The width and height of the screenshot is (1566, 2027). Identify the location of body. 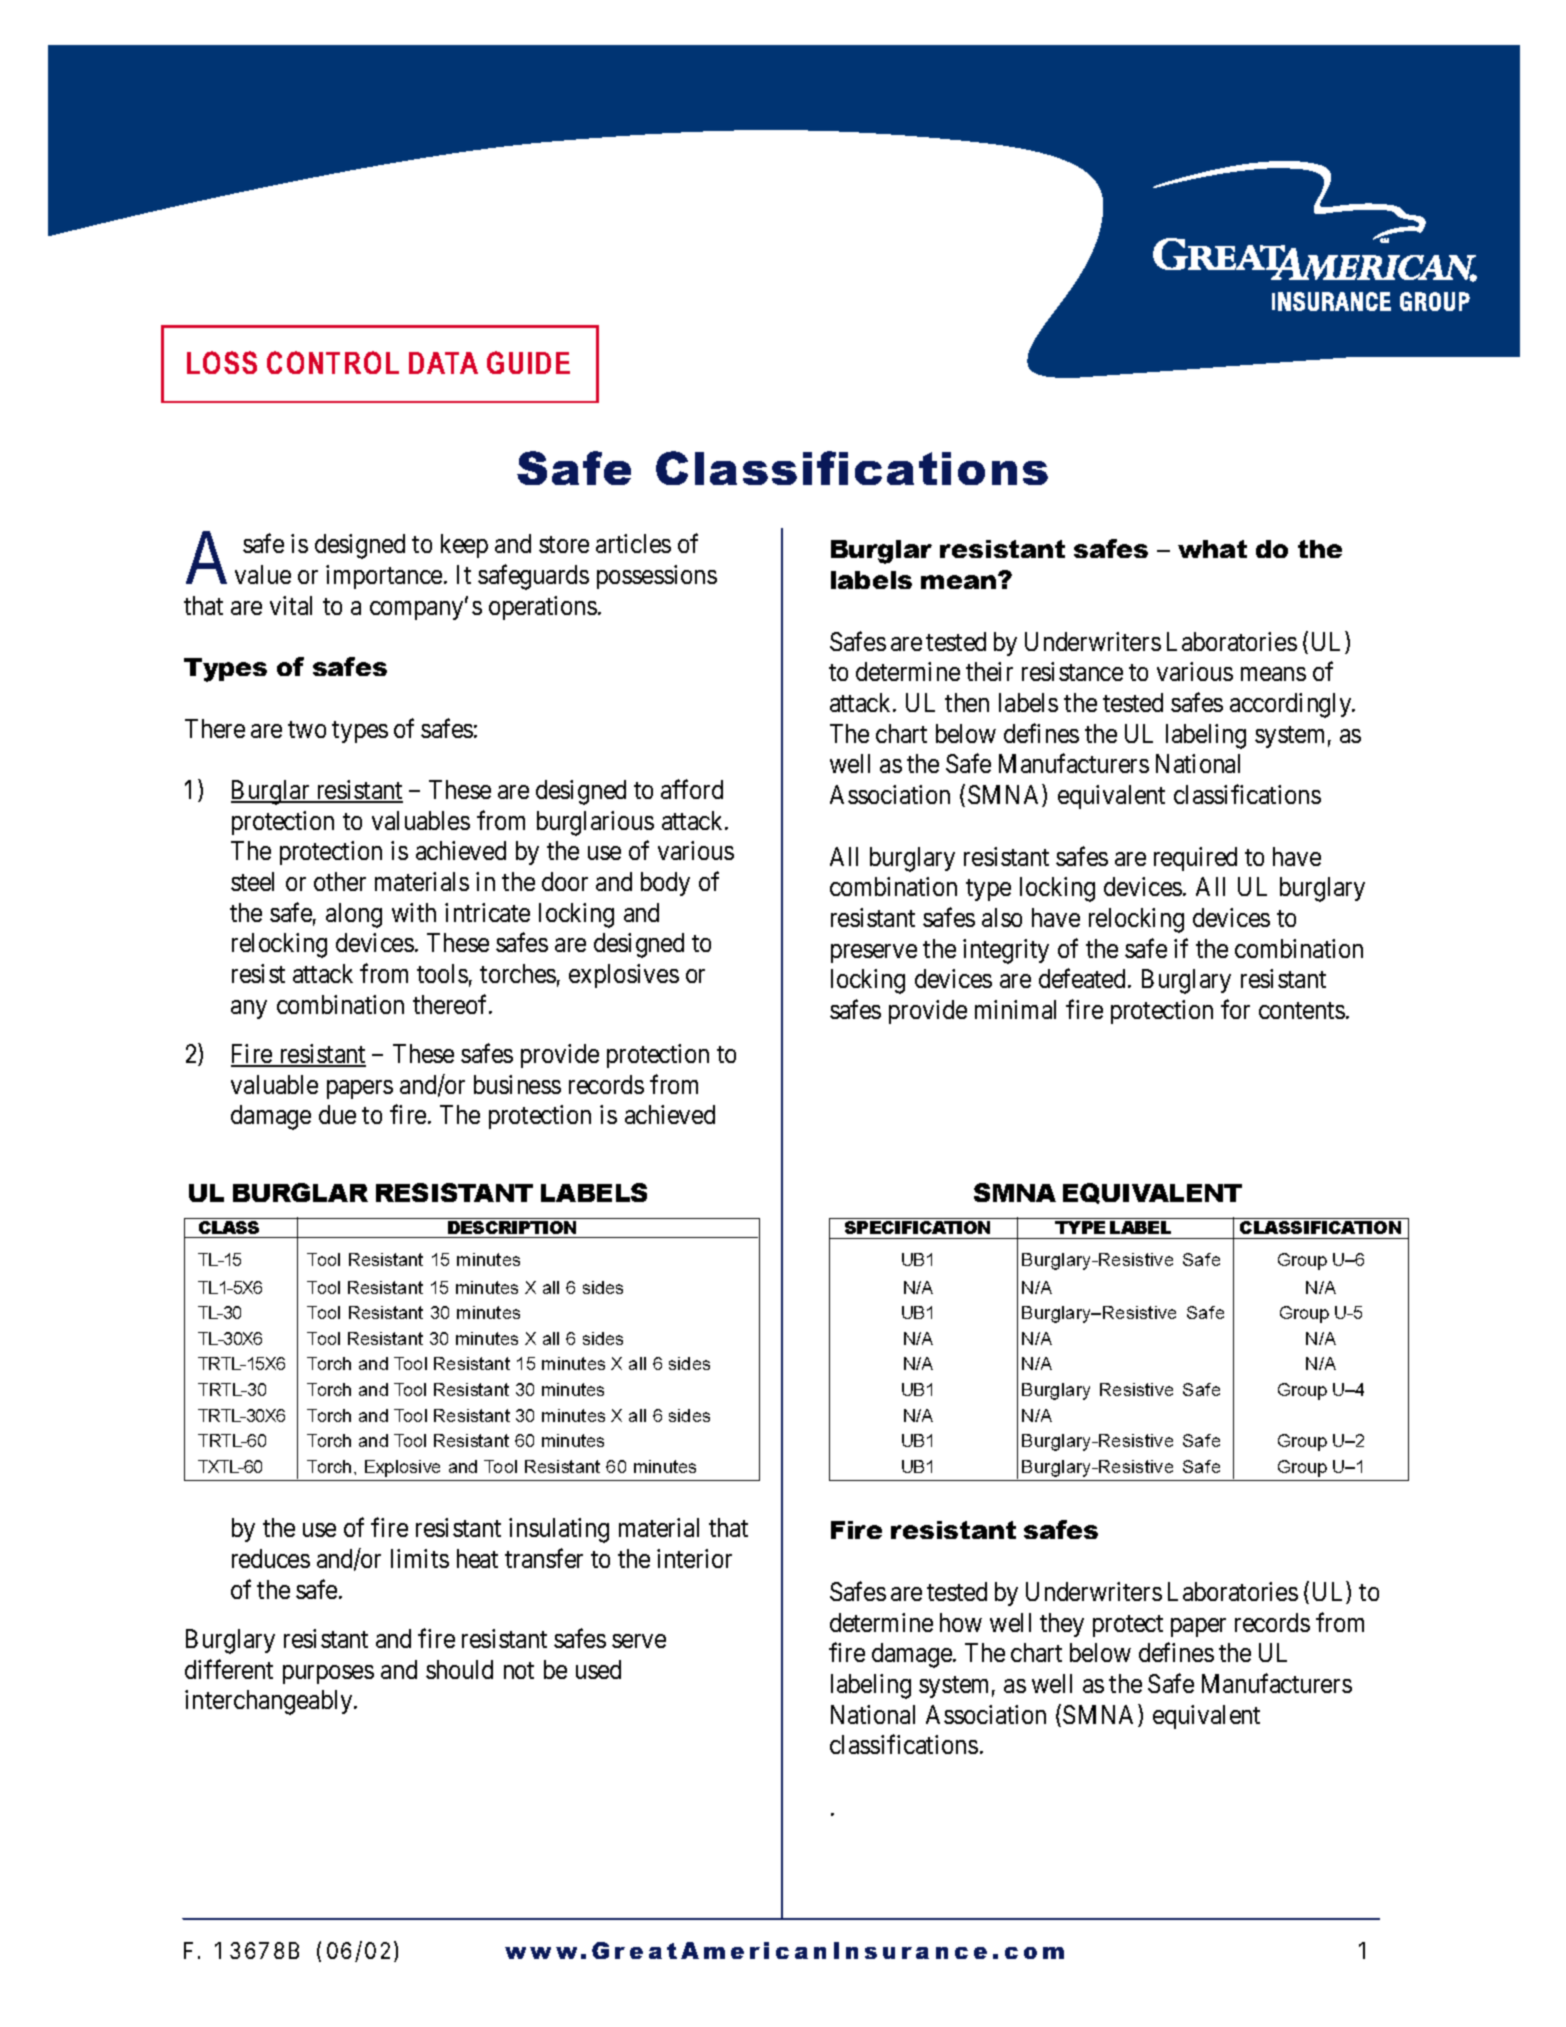
(665, 884).
